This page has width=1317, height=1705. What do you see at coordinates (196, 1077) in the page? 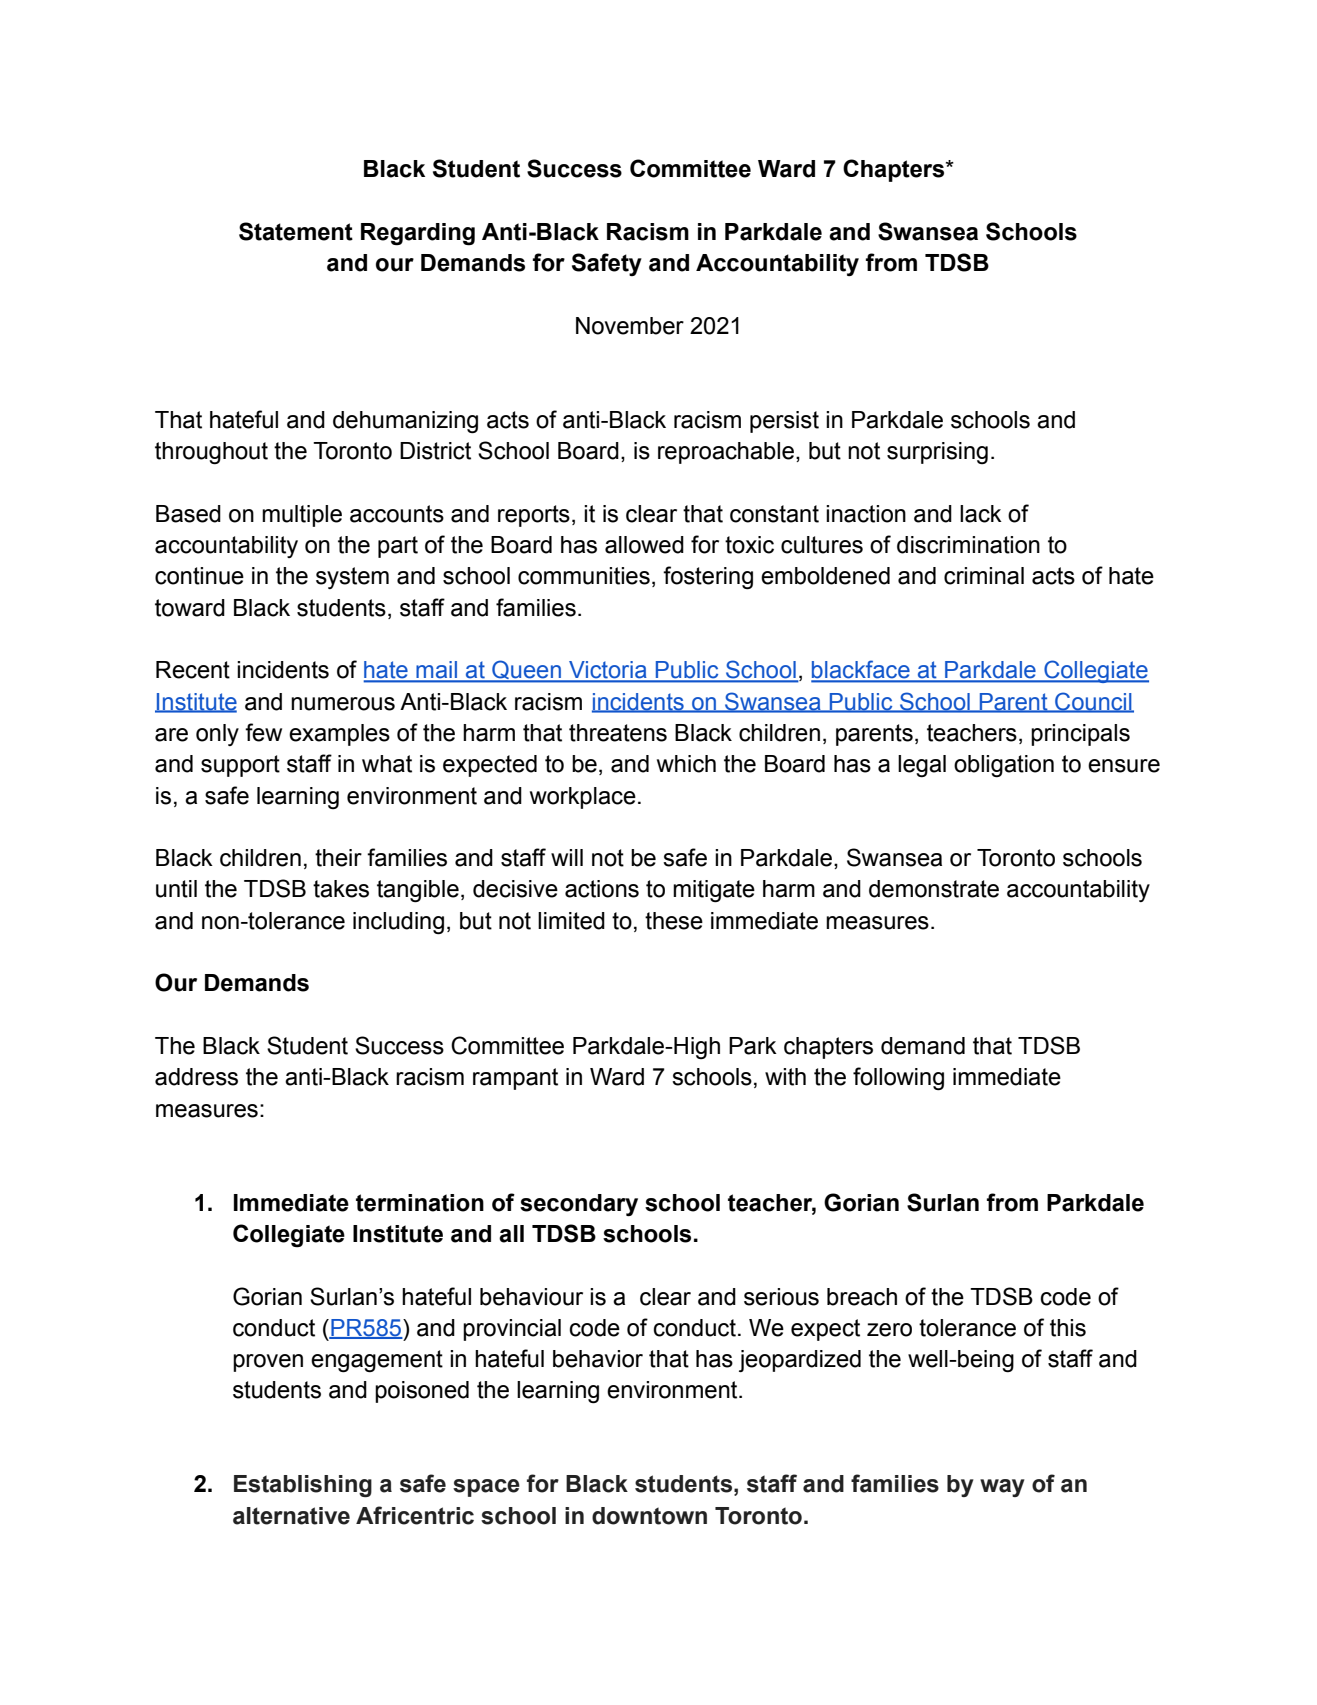
I see `address` at bounding box center [196, 1077].
